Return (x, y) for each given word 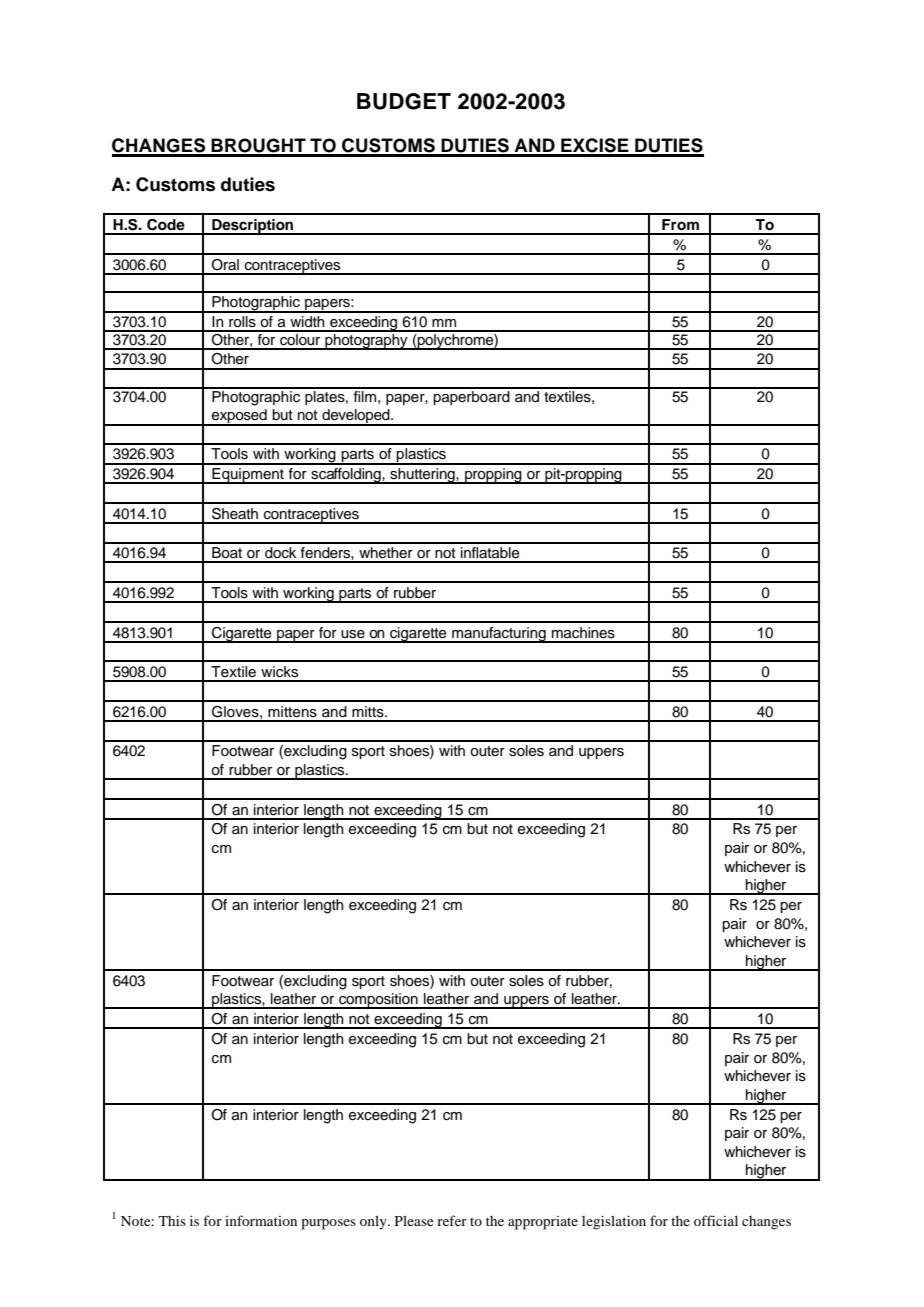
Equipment (248, 476)
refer (452, 1220)
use (353, 634)
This (172, 1220)
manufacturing (499, 635)
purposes (329, 1224)
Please (414, 1221)
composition (378, 1001)
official (716, 1220)
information (261, 1220)
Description (253, 227)
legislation (614, 1222)
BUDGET (404, 101)
